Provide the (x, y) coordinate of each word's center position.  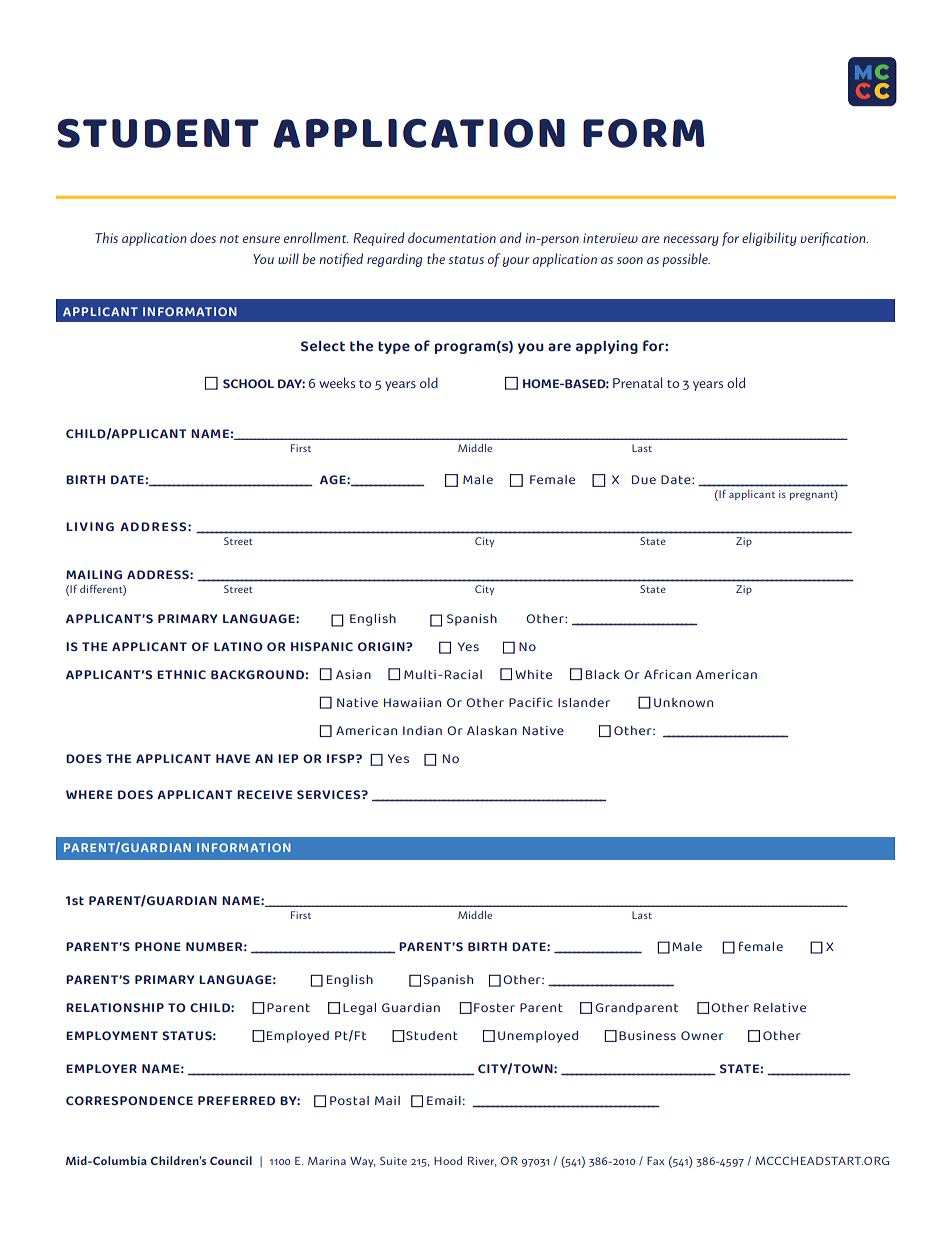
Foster (494, 1007)
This (106, 237)
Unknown (683, 702)
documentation (452, 237)
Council (231, 1160)
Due (644, 479)
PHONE (158, 946)
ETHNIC (181, 674)
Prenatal (637, 382)
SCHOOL (248, 383)
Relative (780, 1007)
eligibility (769, 239)
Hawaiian (412, 702)
